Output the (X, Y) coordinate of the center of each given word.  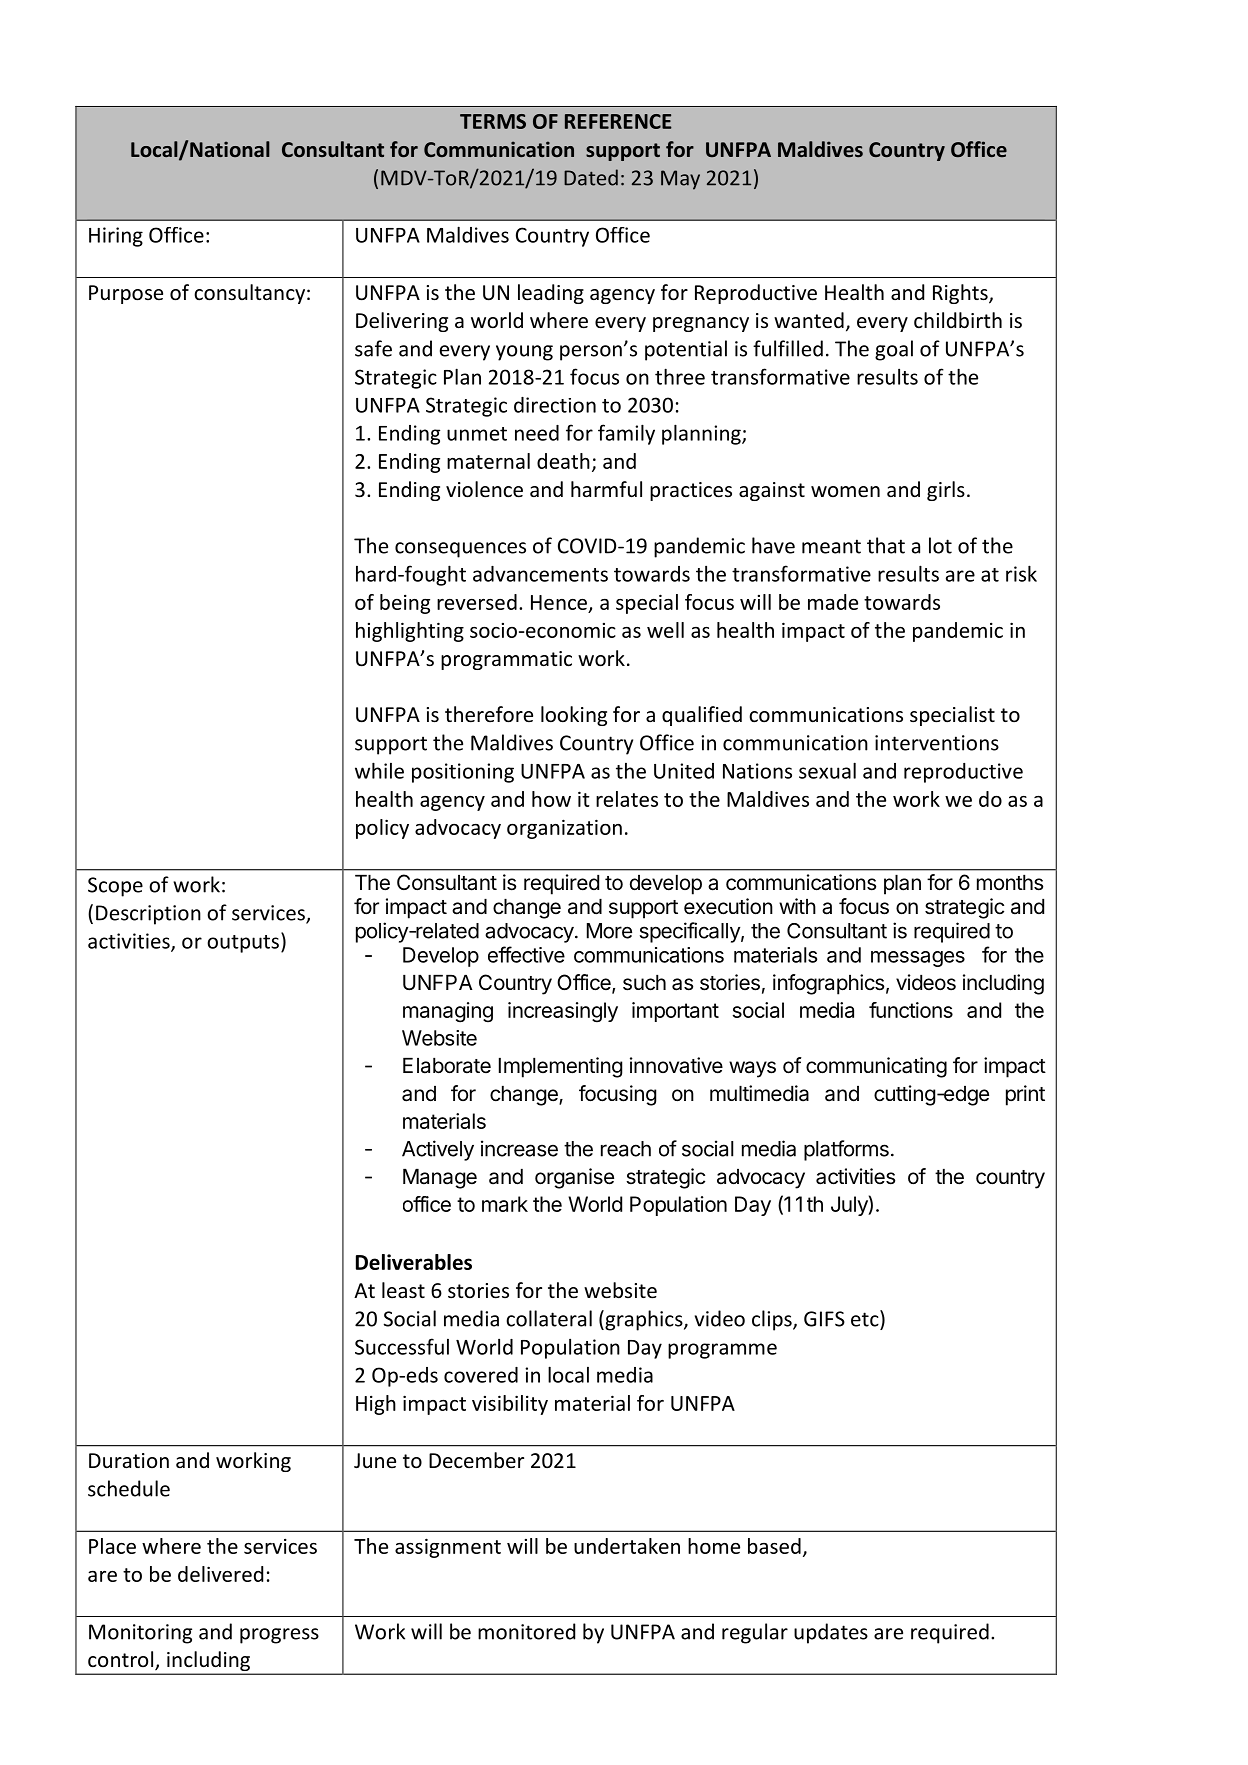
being (405, 604)
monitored (526, 1631)
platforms (846, 1150)
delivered (220, 1574)
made (833, 602)
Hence (559, 602)
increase (519, 1148)
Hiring (116, 237)
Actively (438, 1150)
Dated (591, 177)
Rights (961, 294)
